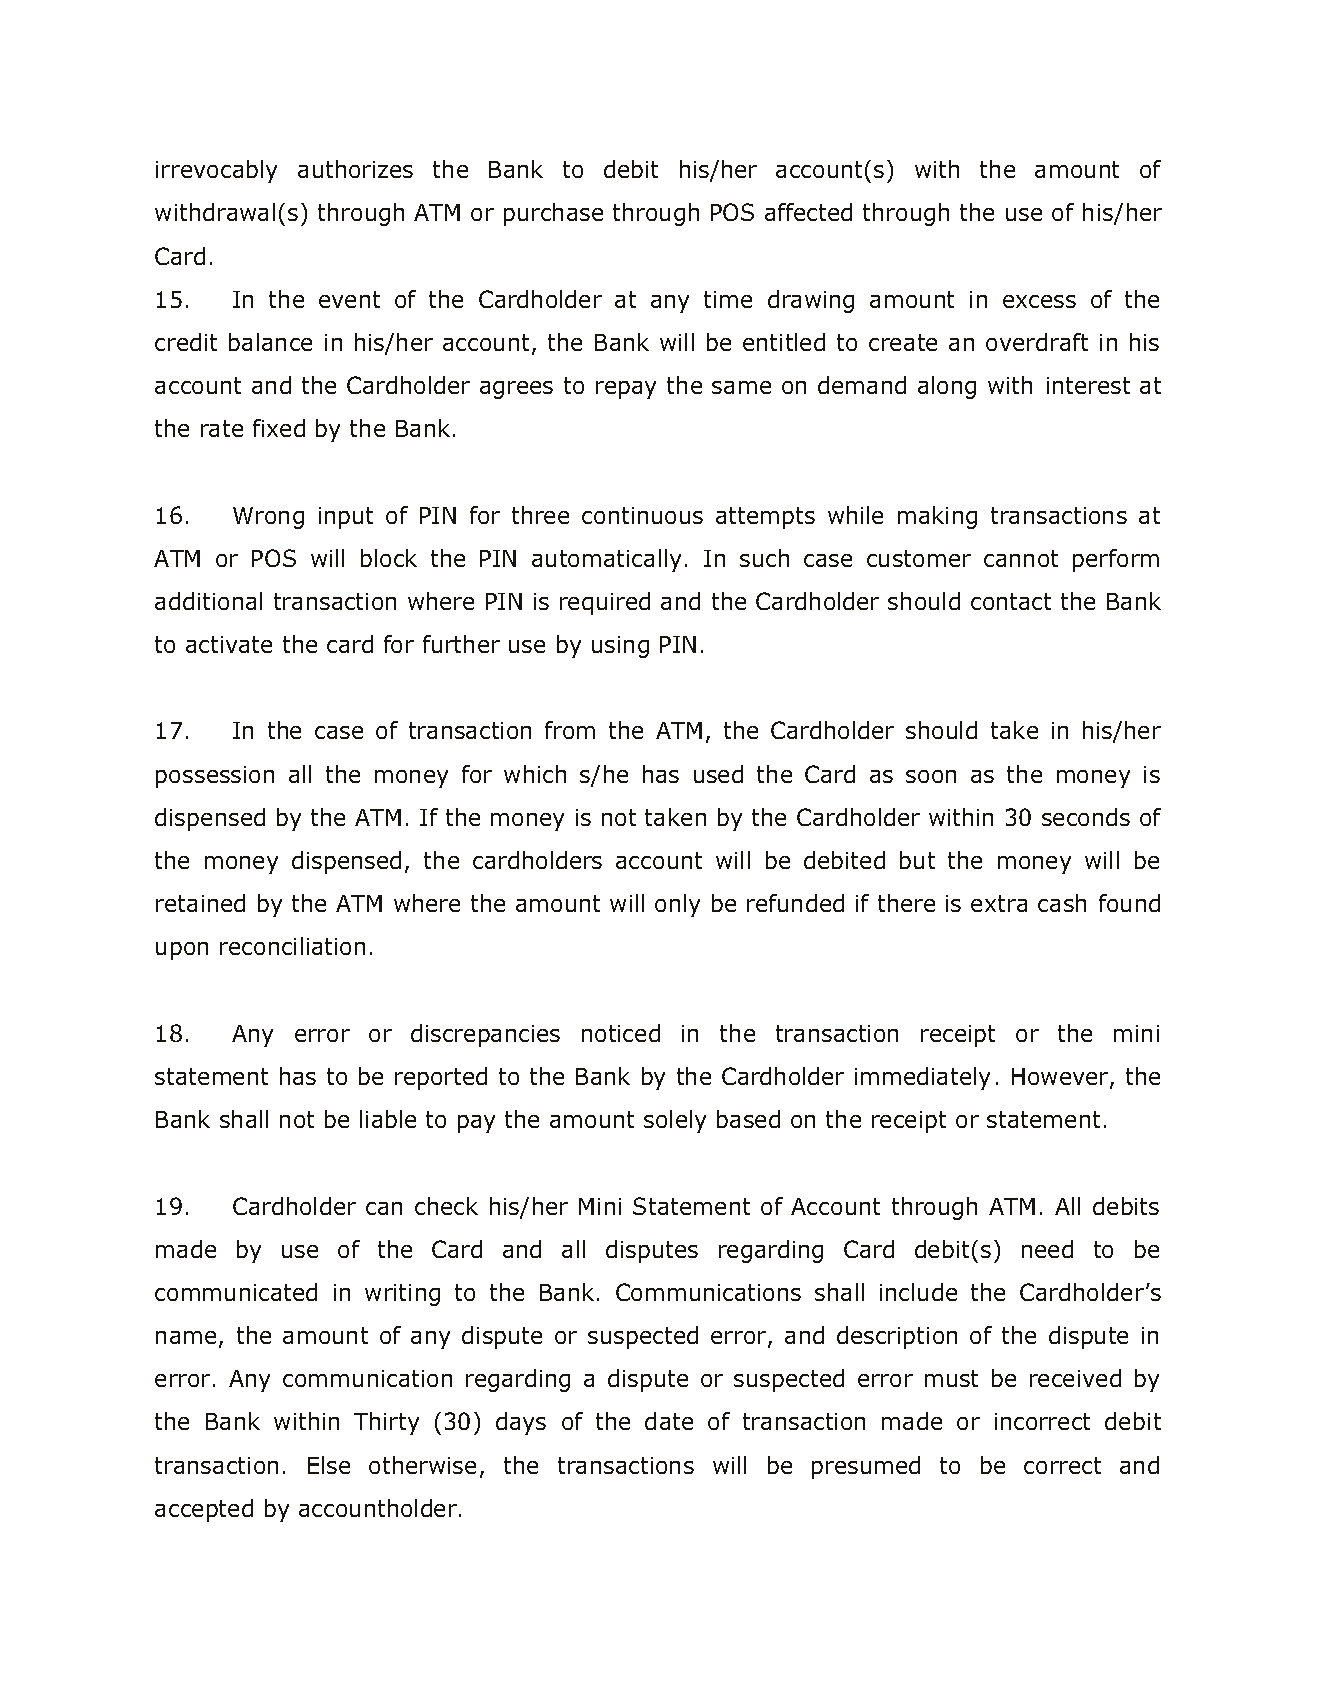 The image size is (1317, 1705). What do you see at coordinates (669, 1421) in the screenshot?
I see `date` at bounding box center [669, 1421].
